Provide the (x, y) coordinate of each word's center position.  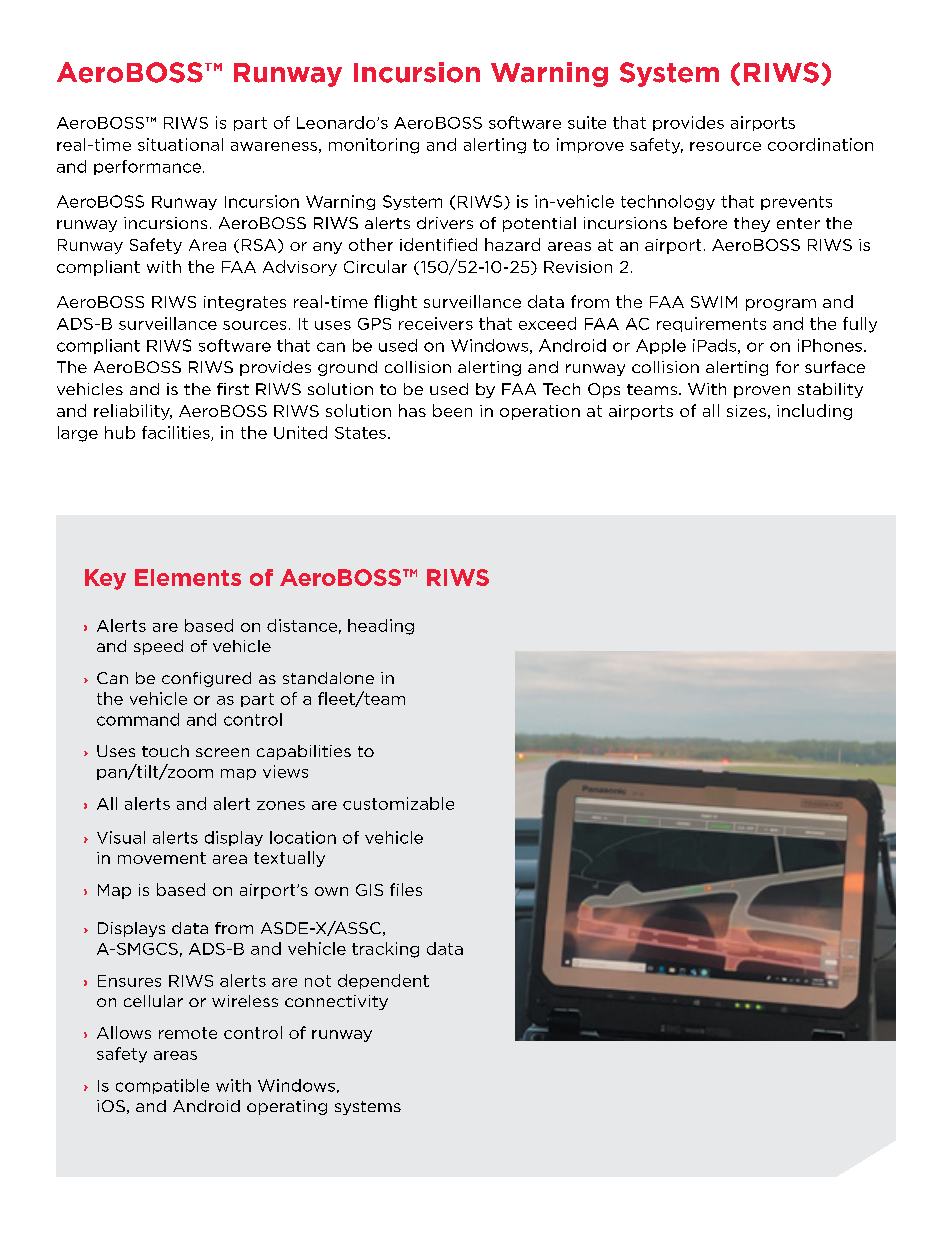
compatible (162, 1086)
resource (725, 146)
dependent (383, 981)
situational (180, 144)
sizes (746, 411)
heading (381, 627)
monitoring (374, 146)
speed (158, 647)
